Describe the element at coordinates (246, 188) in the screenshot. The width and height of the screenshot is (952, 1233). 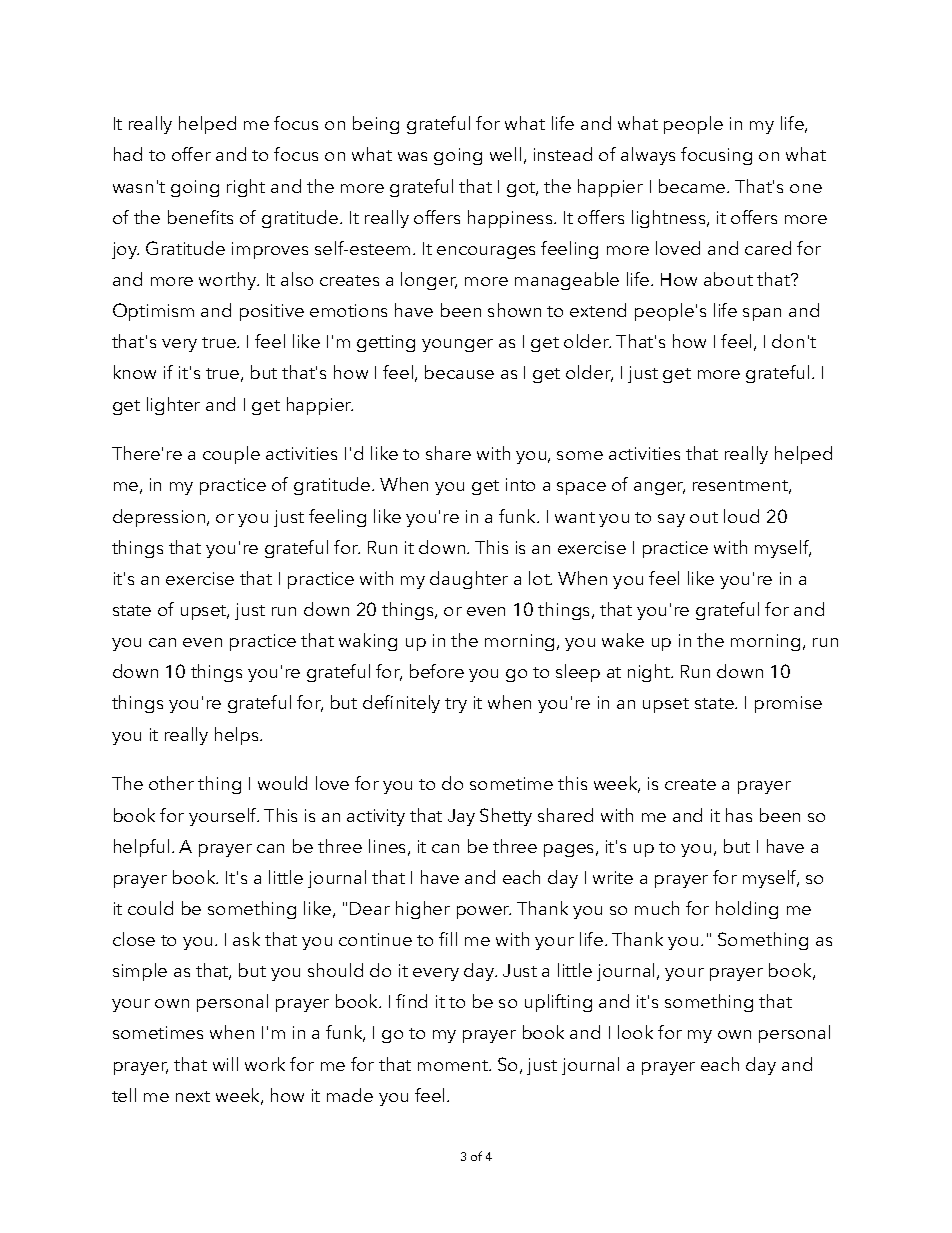
I see `right` at that location.
